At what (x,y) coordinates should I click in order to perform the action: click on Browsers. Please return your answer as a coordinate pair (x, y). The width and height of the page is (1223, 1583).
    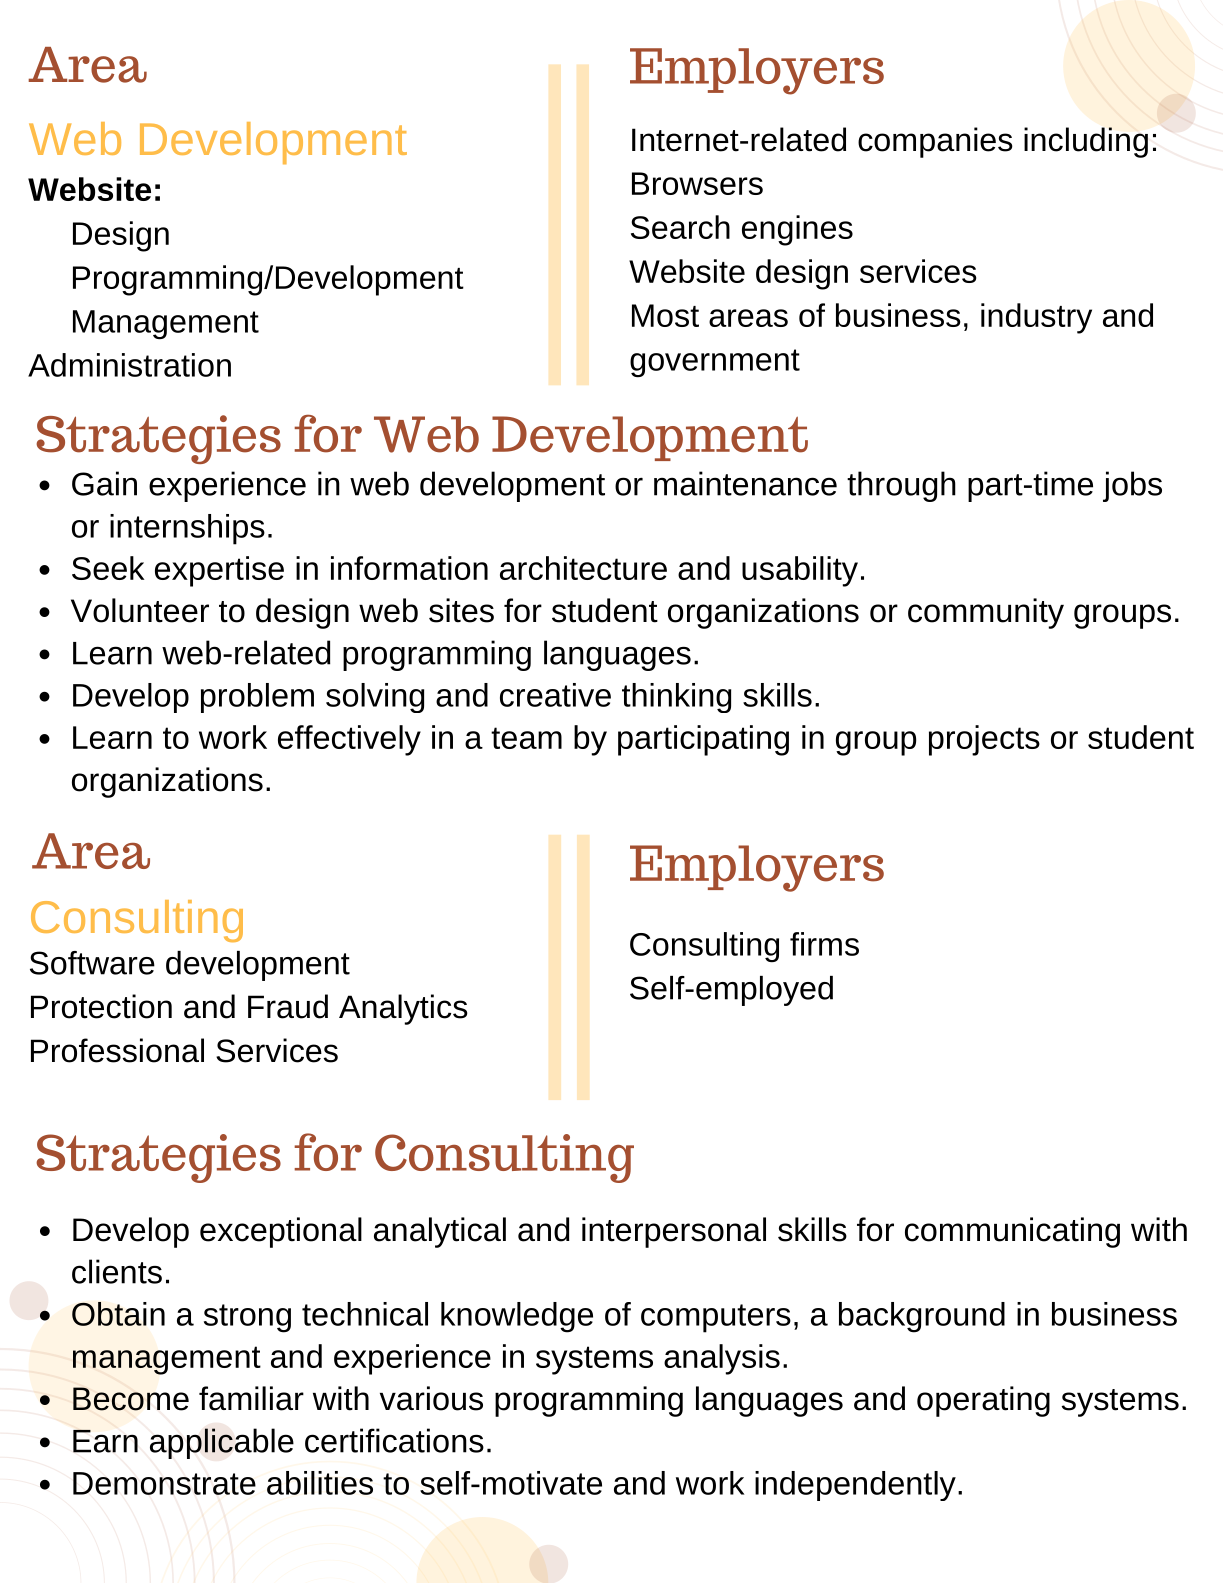
    Looking at the image, I should click on (697, 183).
